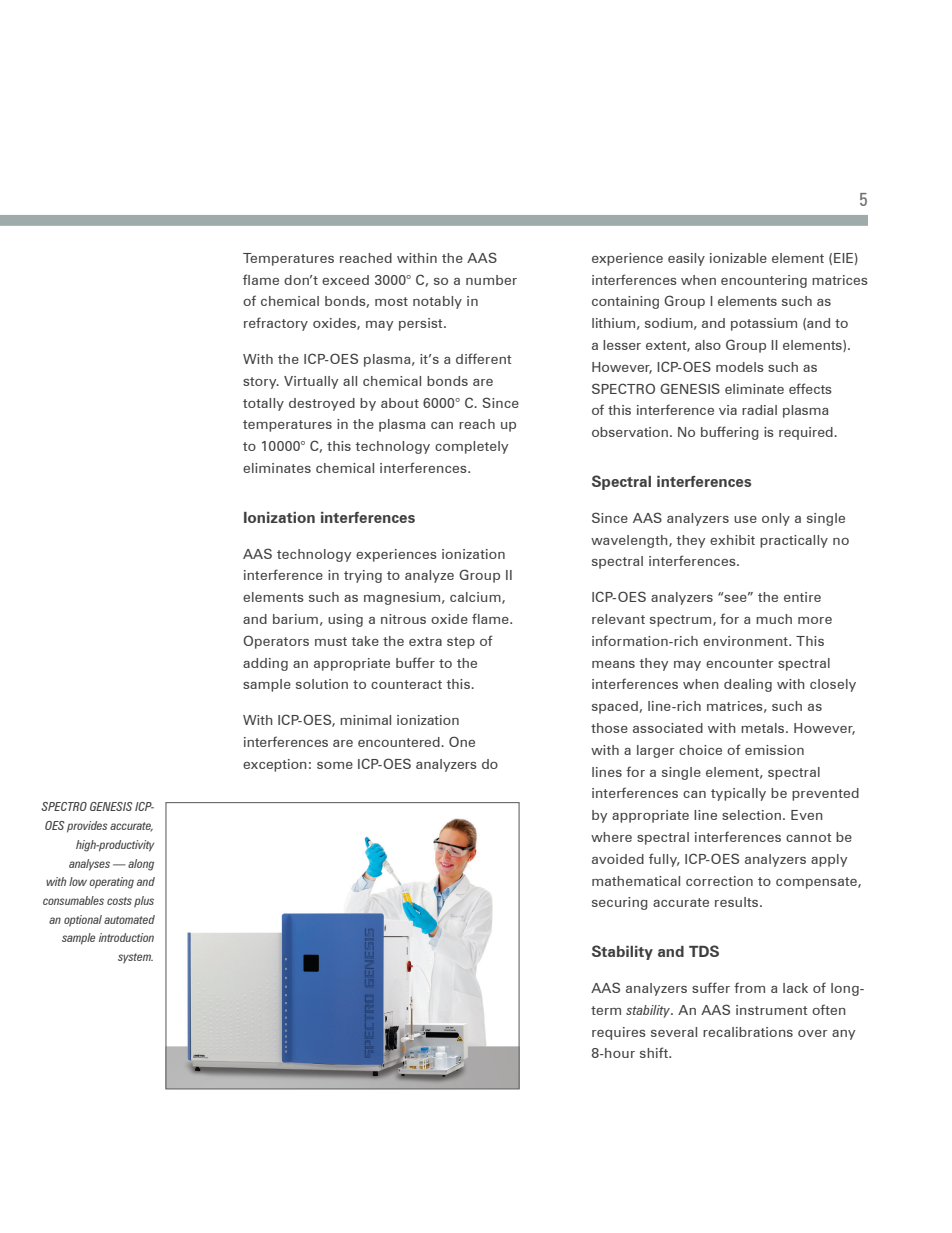 The image size is (952, 1233). What do you see at coordinates (476, 598) in the page?
I see `calcium` at bounding box center [476, 598].
